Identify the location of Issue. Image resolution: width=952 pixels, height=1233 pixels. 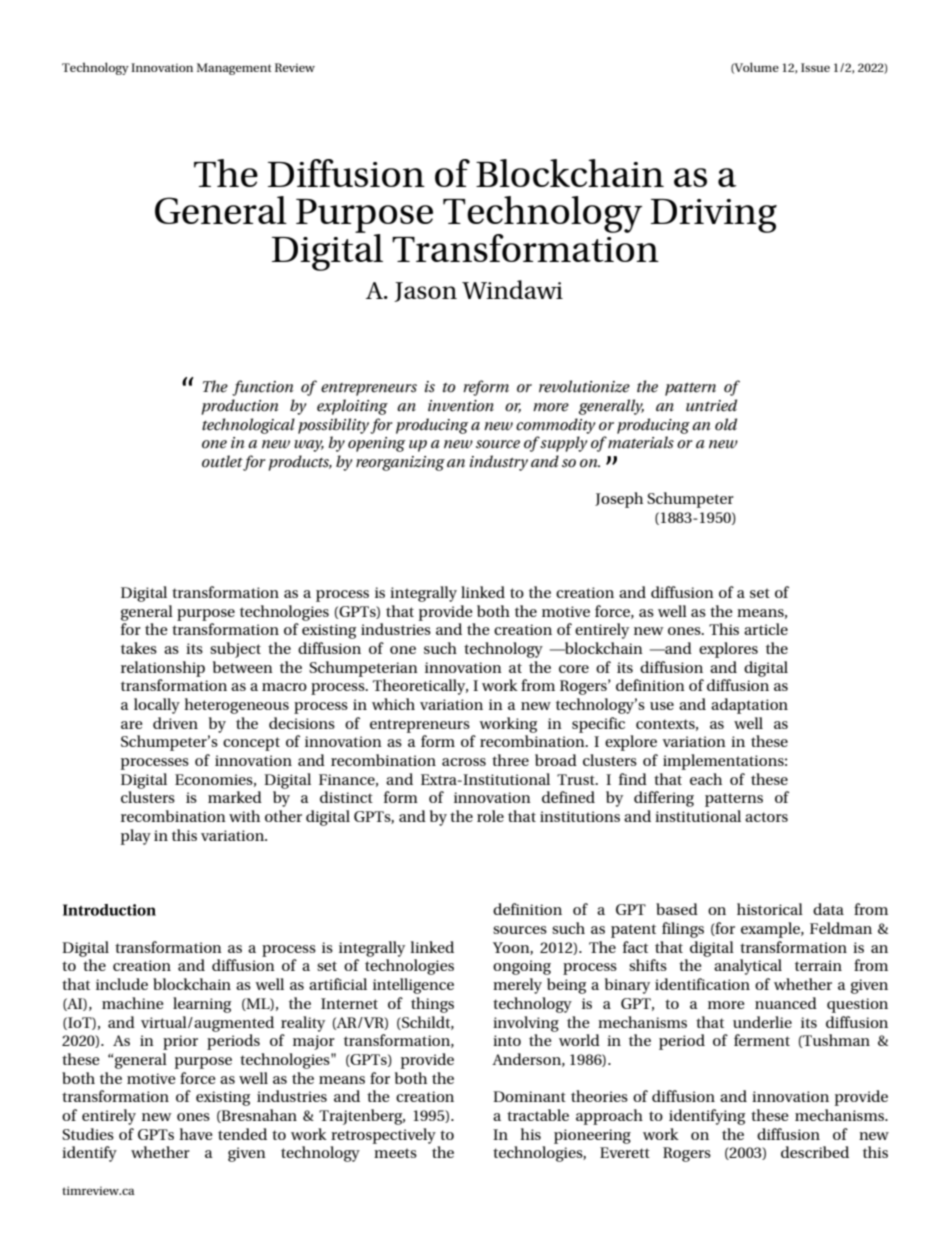
(815, 67).
